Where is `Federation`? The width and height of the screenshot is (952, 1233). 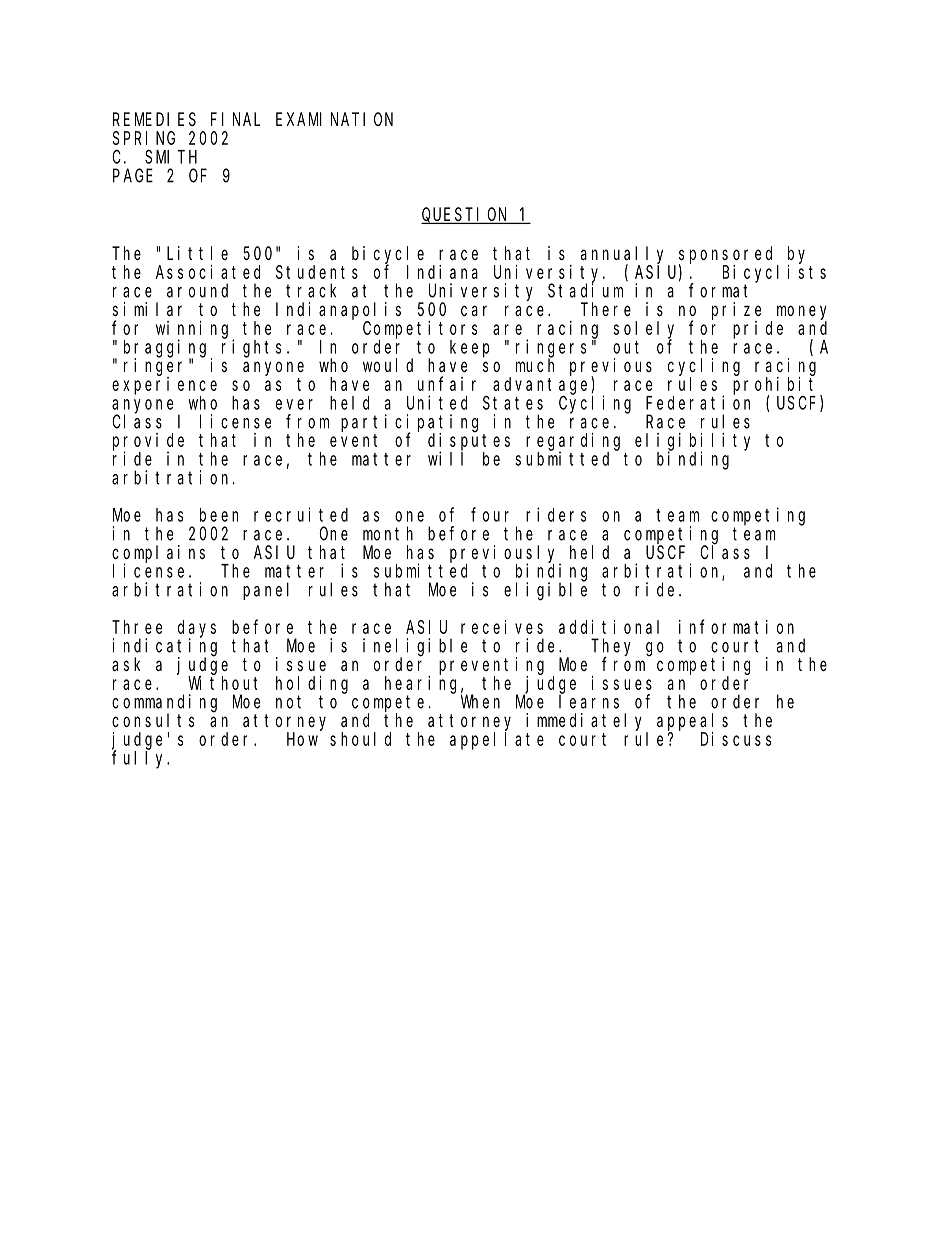 Federation is located at coordinates (698, 402).
